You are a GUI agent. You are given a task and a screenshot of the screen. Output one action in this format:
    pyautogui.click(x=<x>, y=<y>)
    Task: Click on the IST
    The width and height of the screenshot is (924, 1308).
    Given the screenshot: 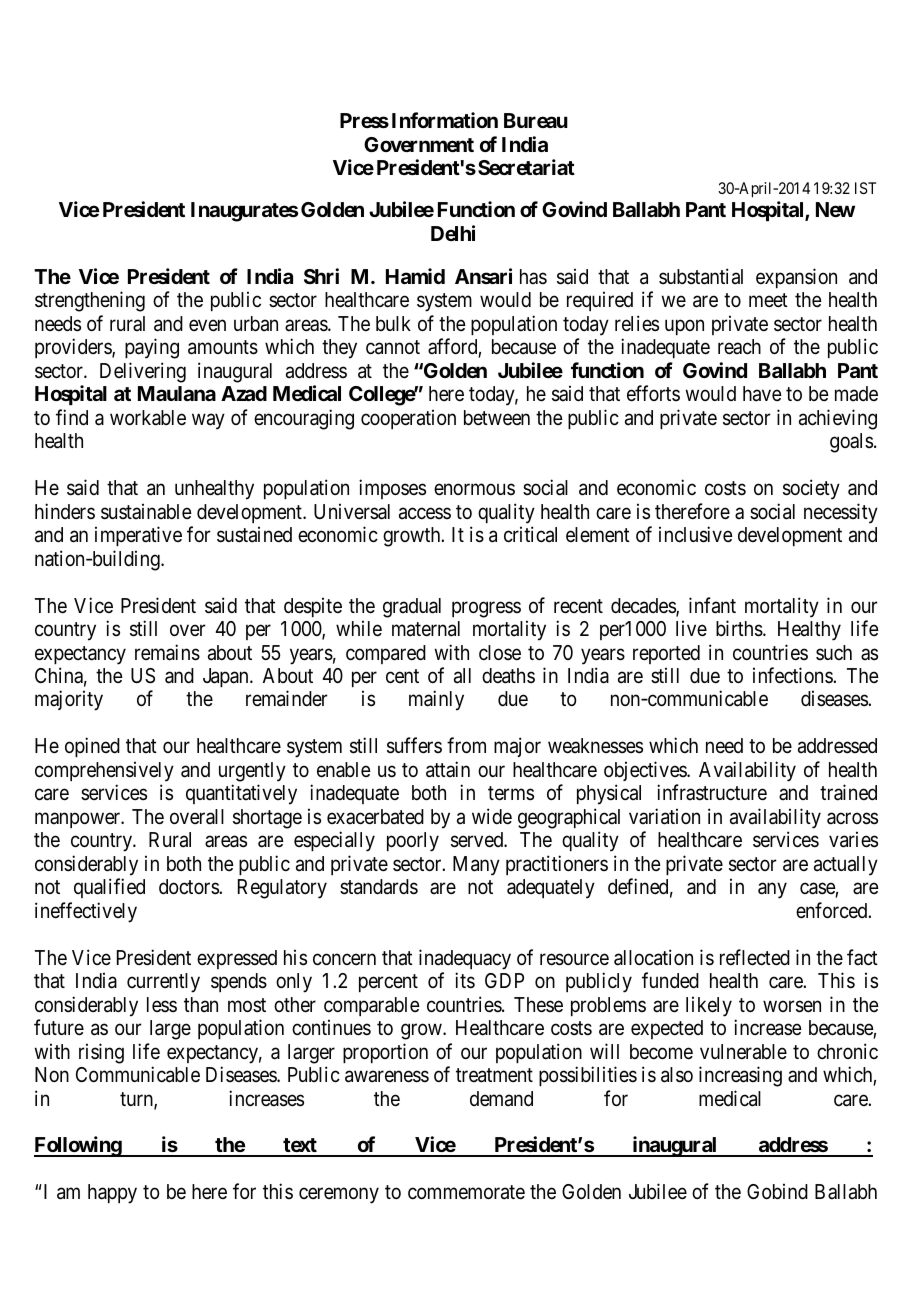 What is the action you would take?
    pyautogui.click(x=865, y=188)
